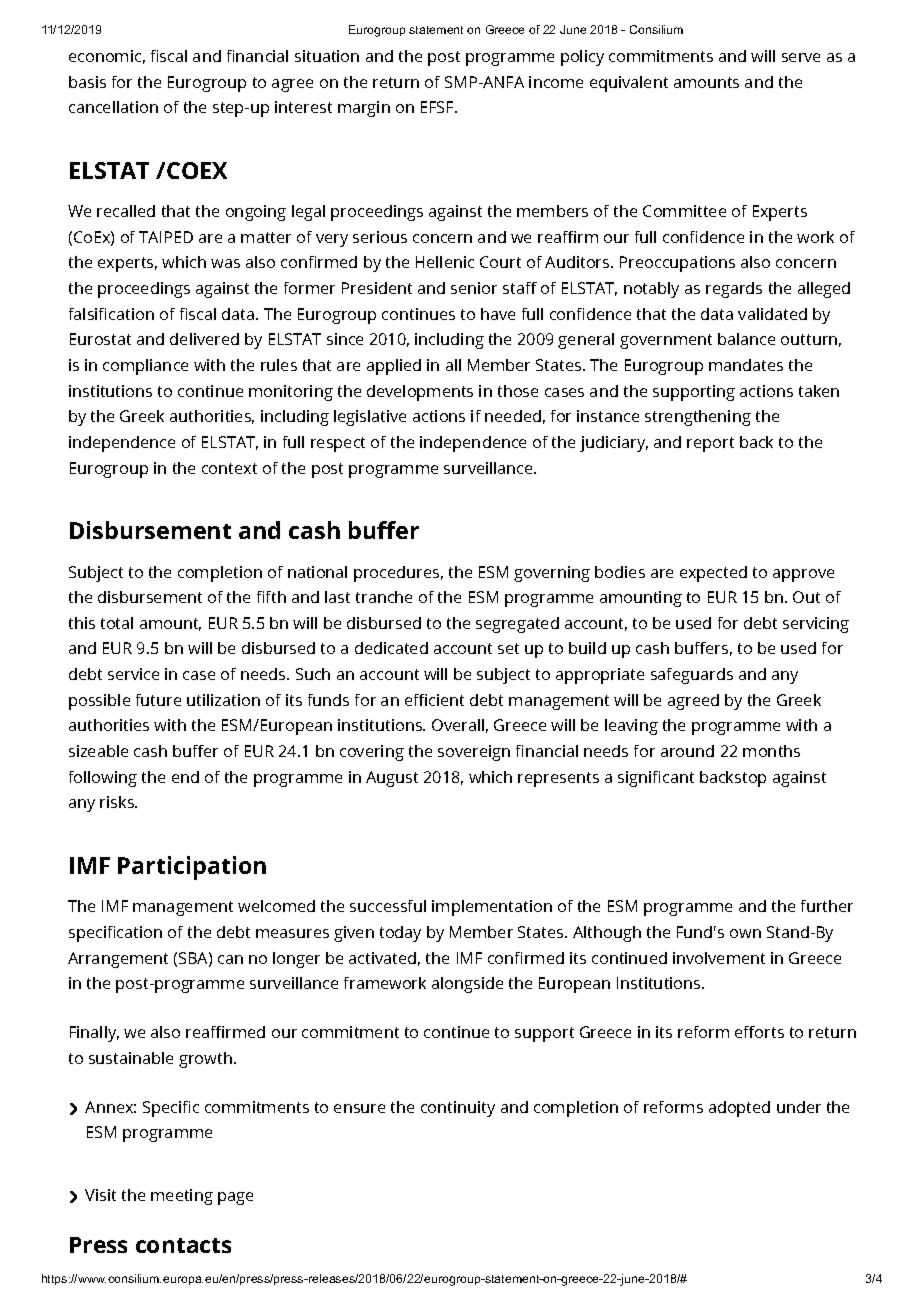 This screenshot has height=1310, width=924. Describe the element at coordinates (692, 676) in the screenshot. I see `safeguards` at that location.
